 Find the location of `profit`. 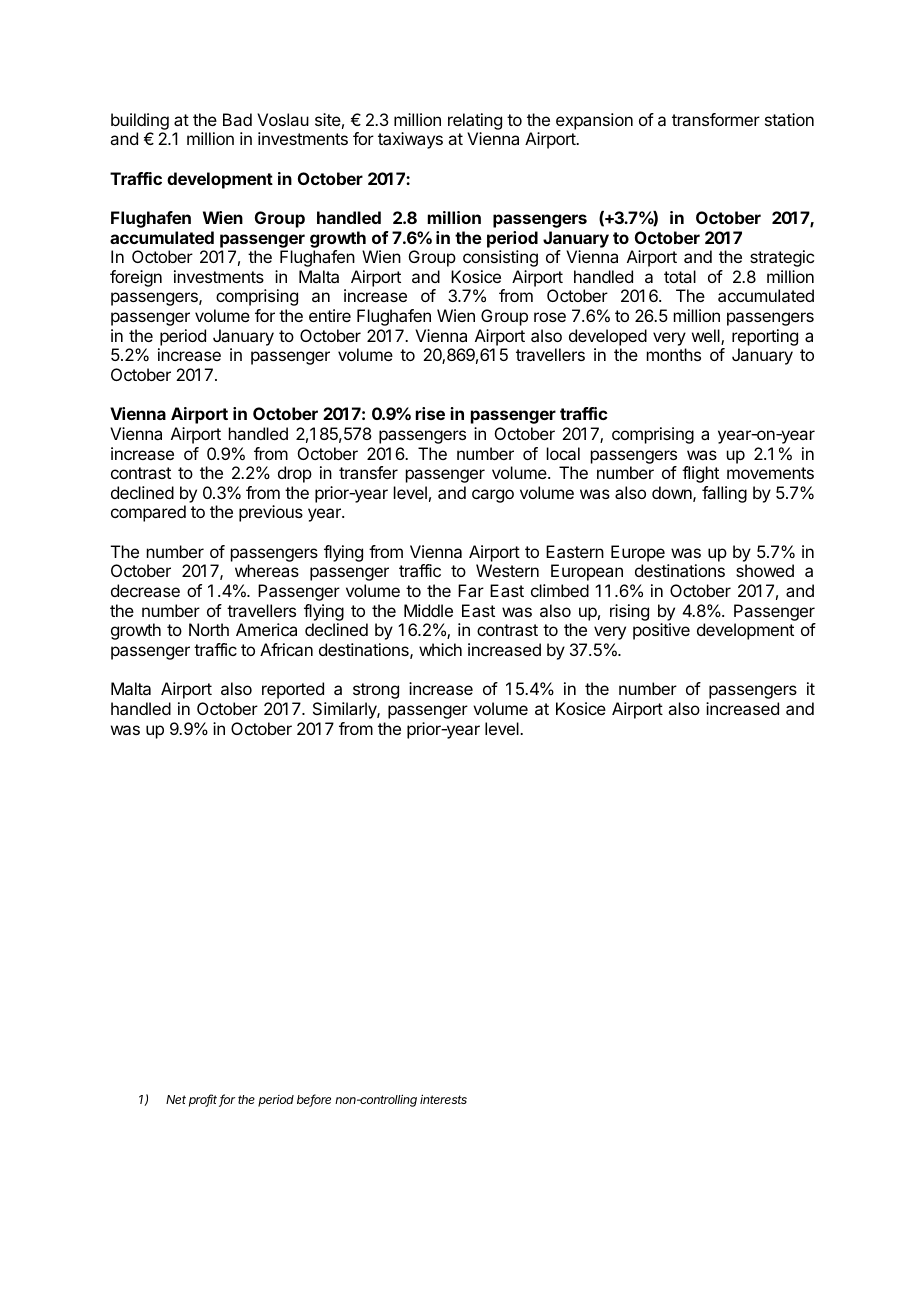

profit is located at coordinates (204, 1100).
